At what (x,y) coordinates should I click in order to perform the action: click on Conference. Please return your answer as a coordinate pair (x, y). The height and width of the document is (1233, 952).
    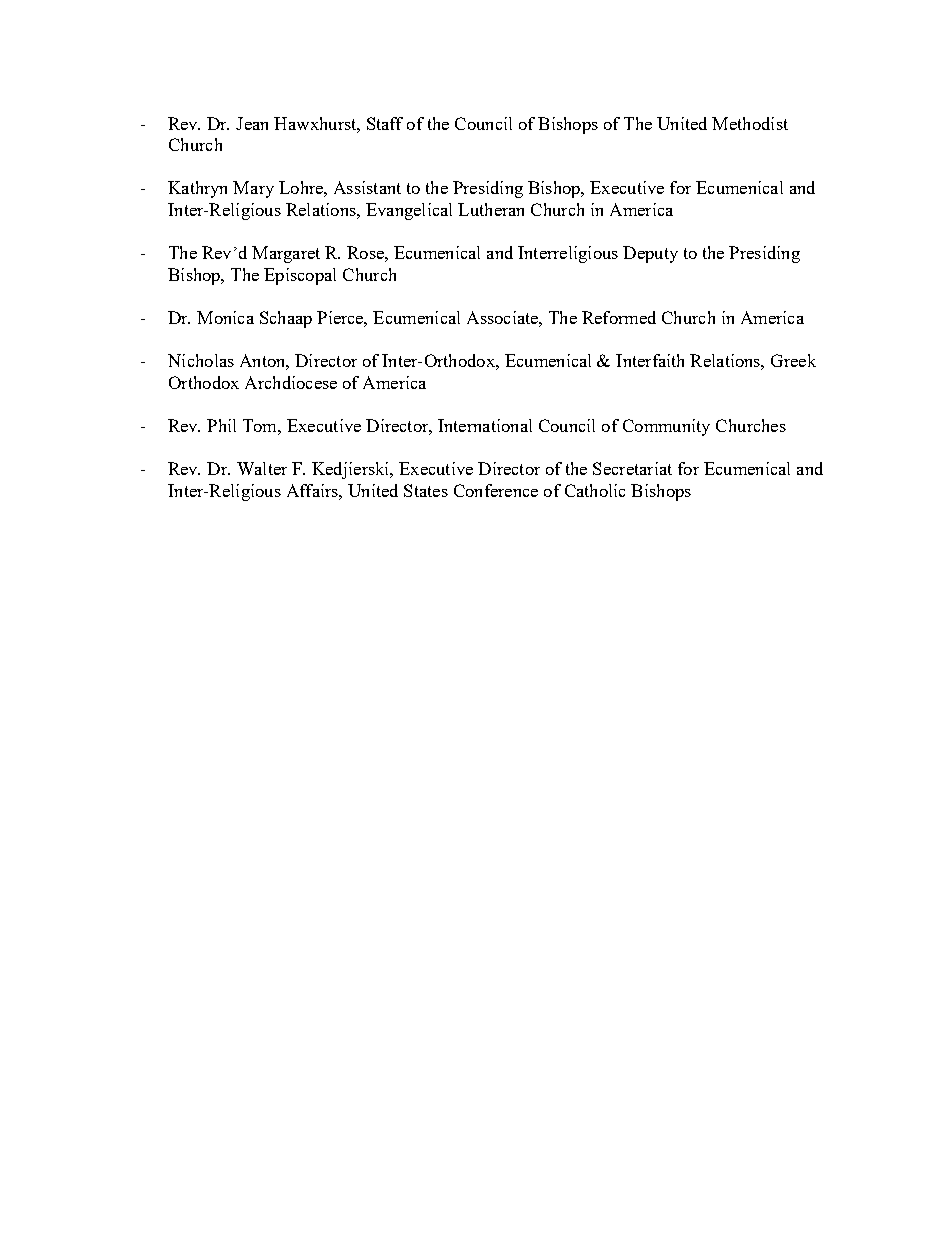
    Looking at the image, I should click on (496, 490).
